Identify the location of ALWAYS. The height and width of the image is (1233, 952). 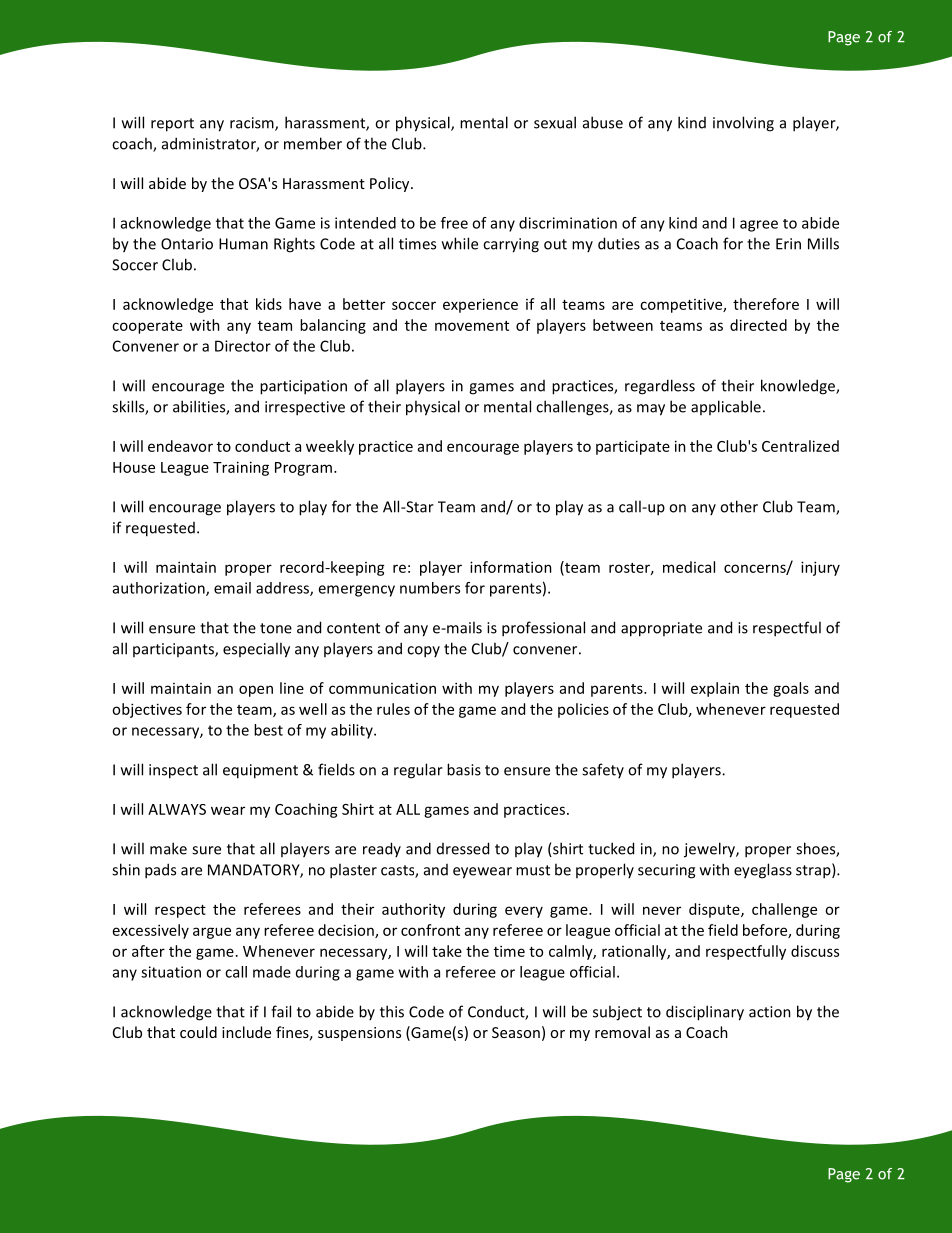
(177, 809).
